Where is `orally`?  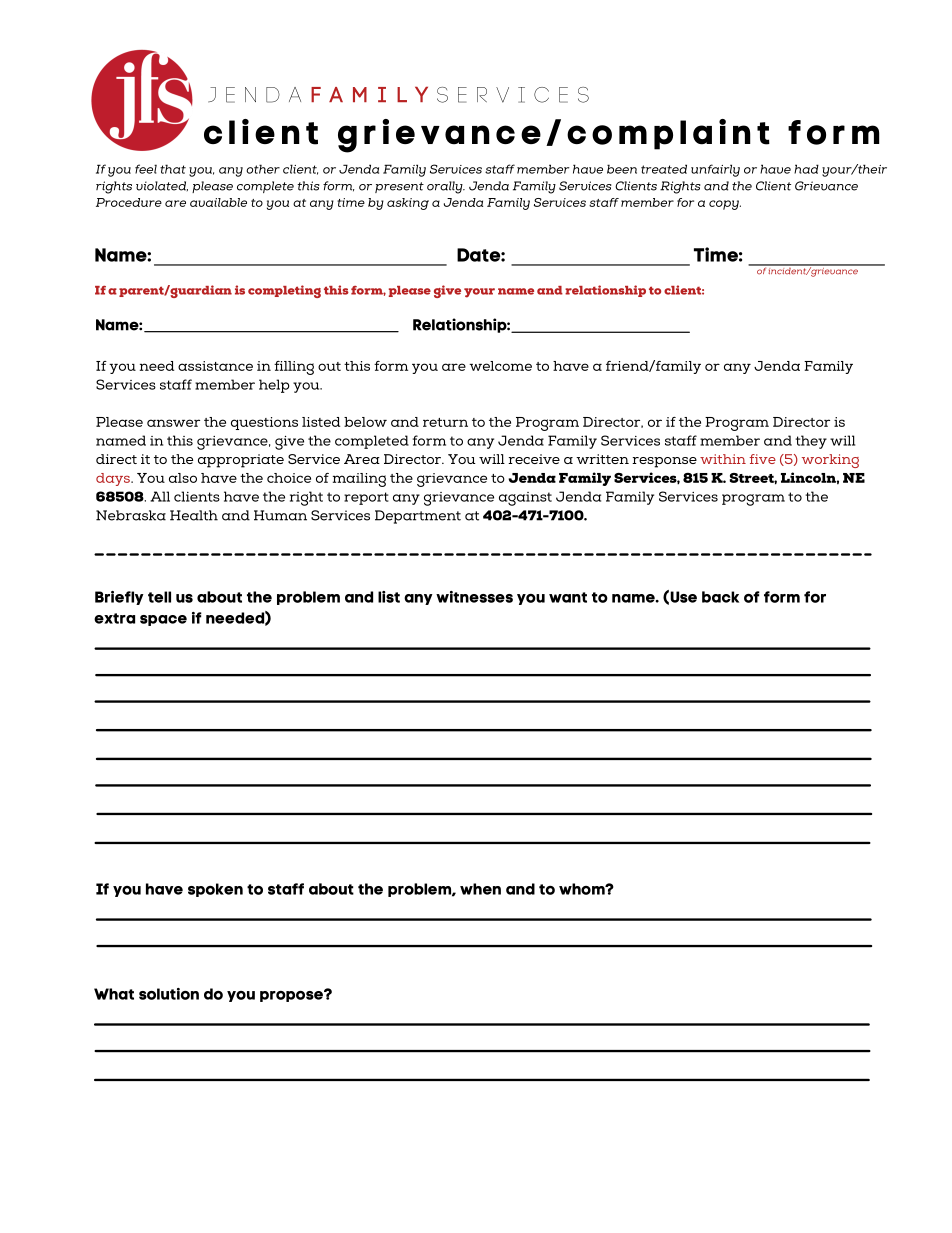 orally is located at coordinates (446, 187).
